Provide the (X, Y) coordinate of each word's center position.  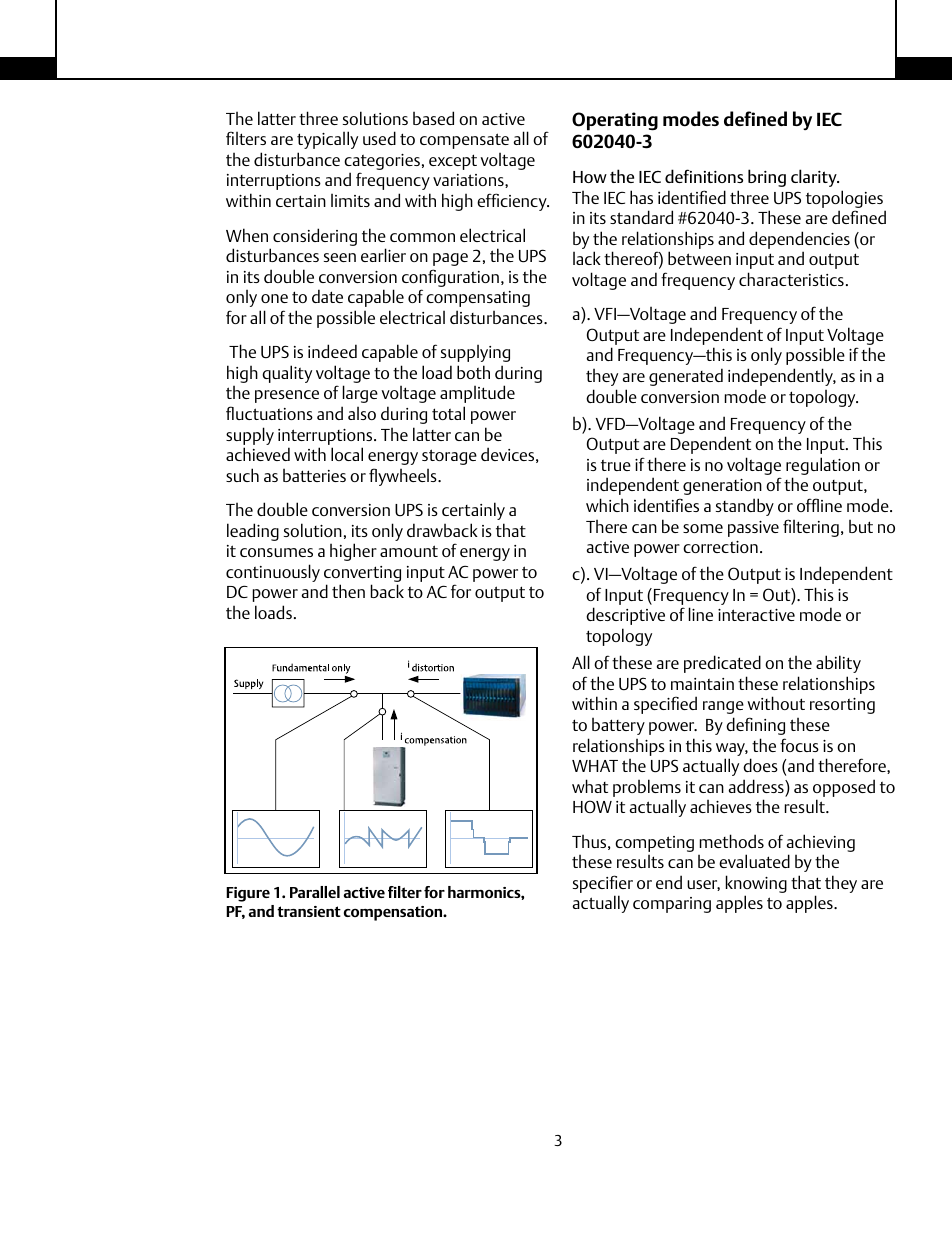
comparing (672, 905)
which (607, 505)
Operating (615, 121)
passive (753, 529)
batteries (314, 475)
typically (327, 140)
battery (618, 726)
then (348, 591)
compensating (478, 299)
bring (767, 178)
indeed (332, 351)
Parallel (315, 892)
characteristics (791, 279)
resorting (842, 706)
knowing (756, 885)
